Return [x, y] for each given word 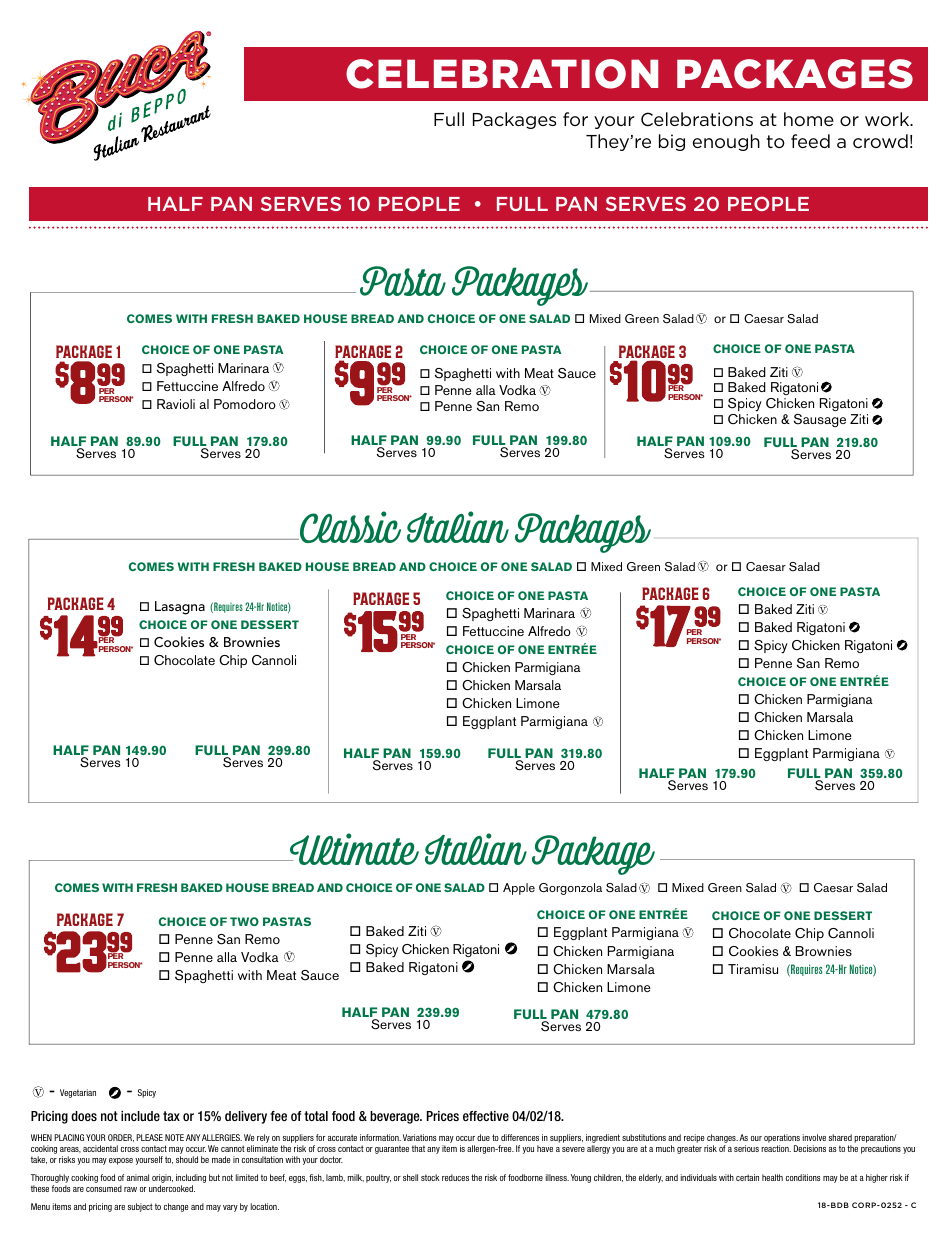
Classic [349, 527]
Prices [443, 1116]
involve [814, 1137]
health [772, 1177]
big [672, 142]
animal [138, 1177]
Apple [519, 889]
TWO [244, 921]
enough [726, 142]
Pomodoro [245, 404]
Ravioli [176, 404]
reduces [455, 1177]
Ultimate [353, 849]
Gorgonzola [570, 889]
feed [810, 141]
